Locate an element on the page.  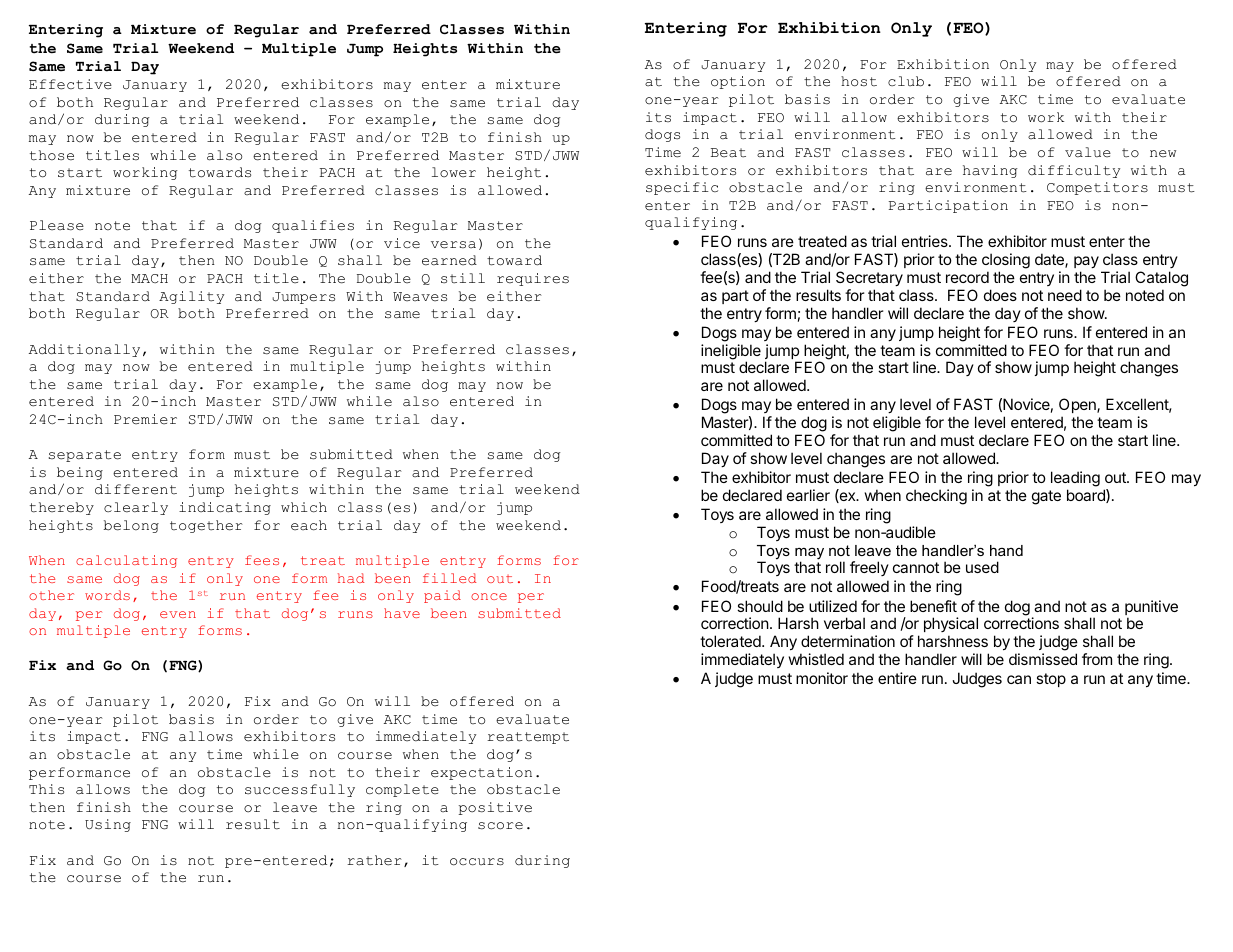
option is located at coordinates (738, 82).
